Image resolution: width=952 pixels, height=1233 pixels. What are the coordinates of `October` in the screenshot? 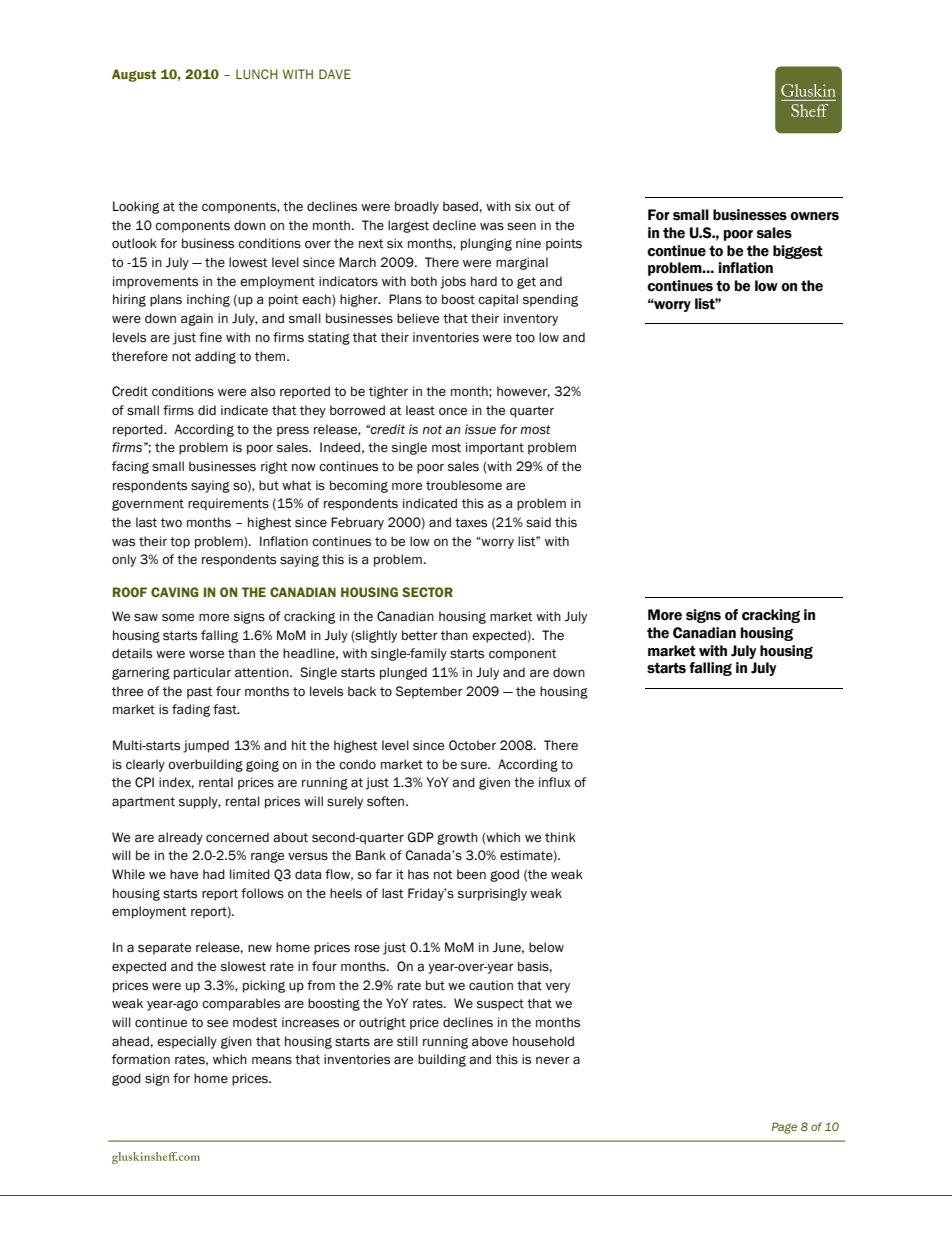 It's located at (472, 745).
